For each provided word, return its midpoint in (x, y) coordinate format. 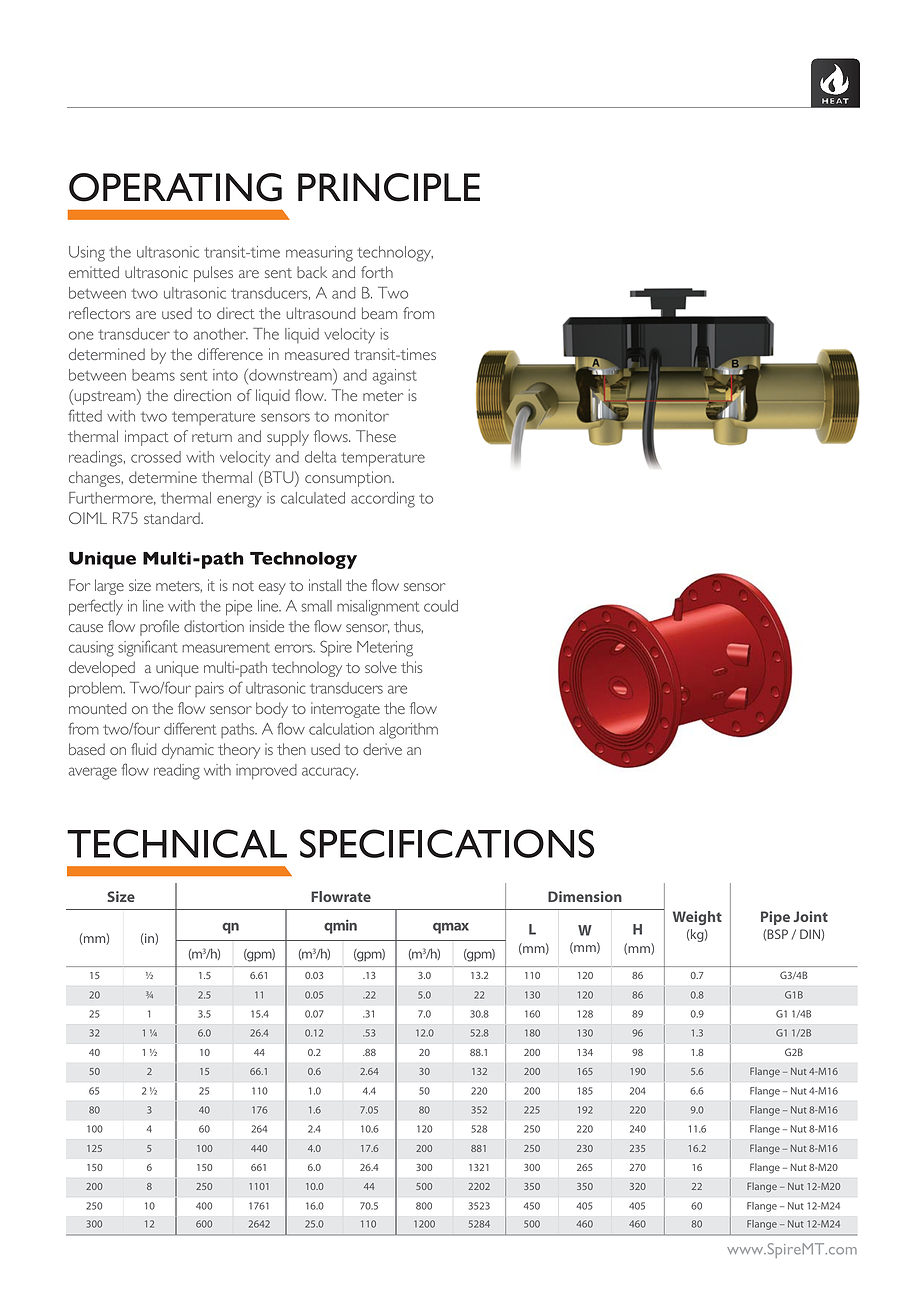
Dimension (585, 896)
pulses (213, 274)
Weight (697, 918)
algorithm (408, 731)
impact (147, 438)
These (376, 436)
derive (382, 749)
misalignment (378, 608)
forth (377, 272)
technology (395, 254)
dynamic (188, 751)
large (109, 587)
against (394, 377)
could (441, 606)
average (92, 773)
